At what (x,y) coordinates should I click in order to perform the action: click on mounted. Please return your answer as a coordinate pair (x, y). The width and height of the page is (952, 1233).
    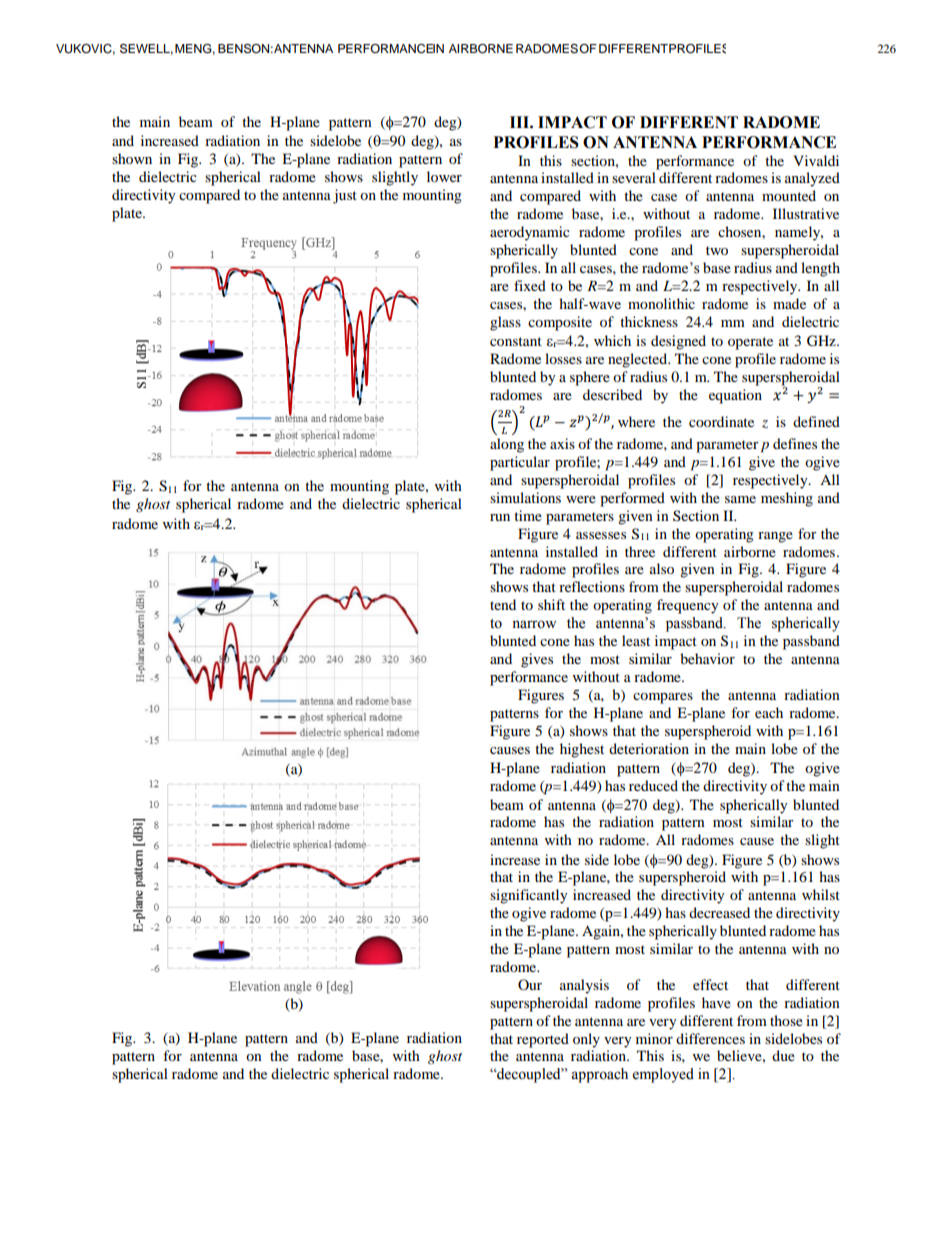
    Looking at the image, I should click on (789, 195).
